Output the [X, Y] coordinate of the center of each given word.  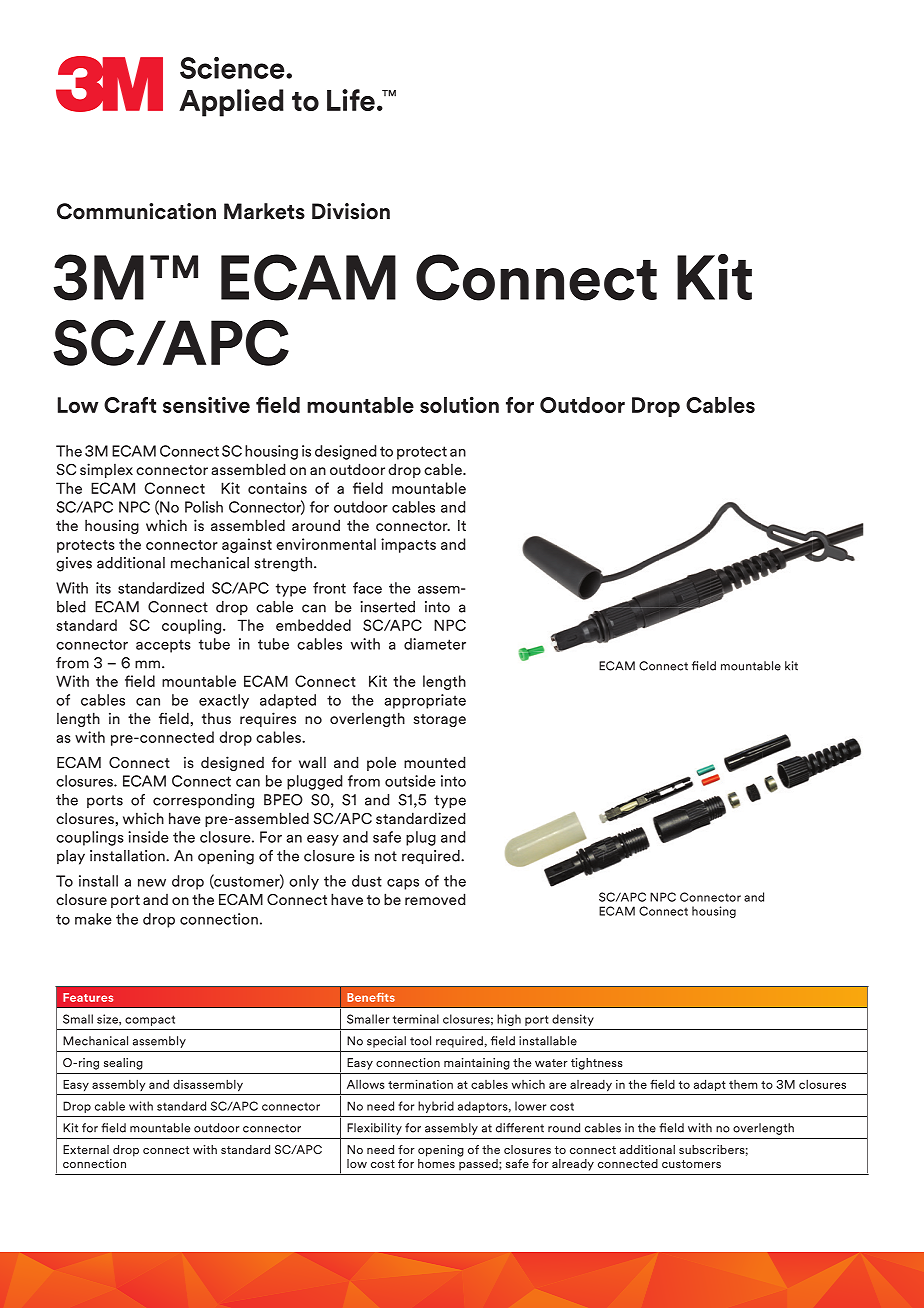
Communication [136, 211]
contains [277, 488]
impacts [408, 545]
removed [435, 899]
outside [410, 781]
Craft [130, 405]
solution [459, 405]
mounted [435, 762]
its [103, 588]
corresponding [203, 801]
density [573, 1020]
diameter [435, 644]
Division [351, 211]
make [93, 919]
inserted [387, 607]
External [86, 1149]
